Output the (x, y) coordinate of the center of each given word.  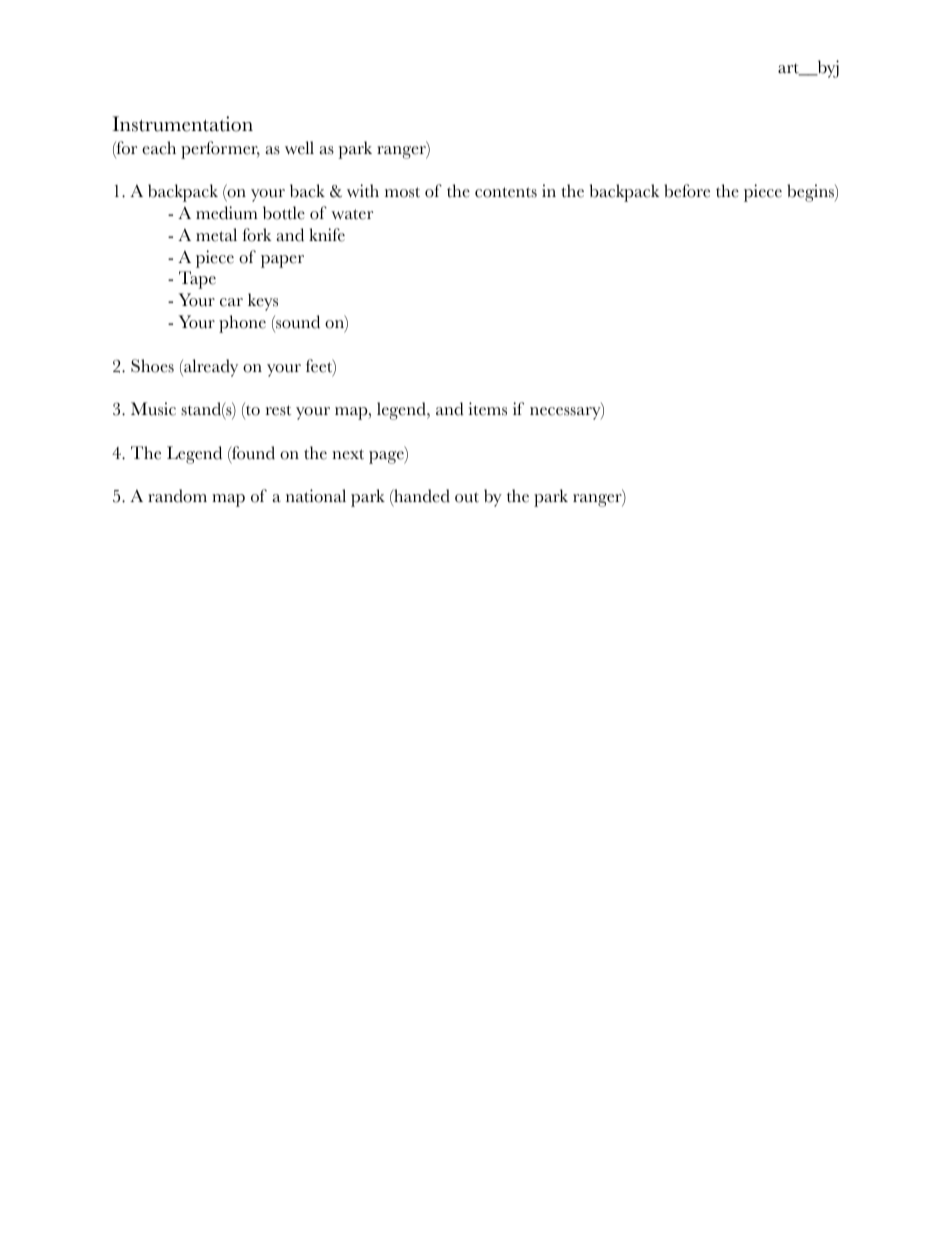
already (210, 368)
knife (327, 235)
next (348, 454)
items (487, 409)
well (299, 148)
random (177, 496)
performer (220, 150)
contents (506, 192)
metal (216, 235)
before (687, 191)
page (387, 457)
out (467, 497)
